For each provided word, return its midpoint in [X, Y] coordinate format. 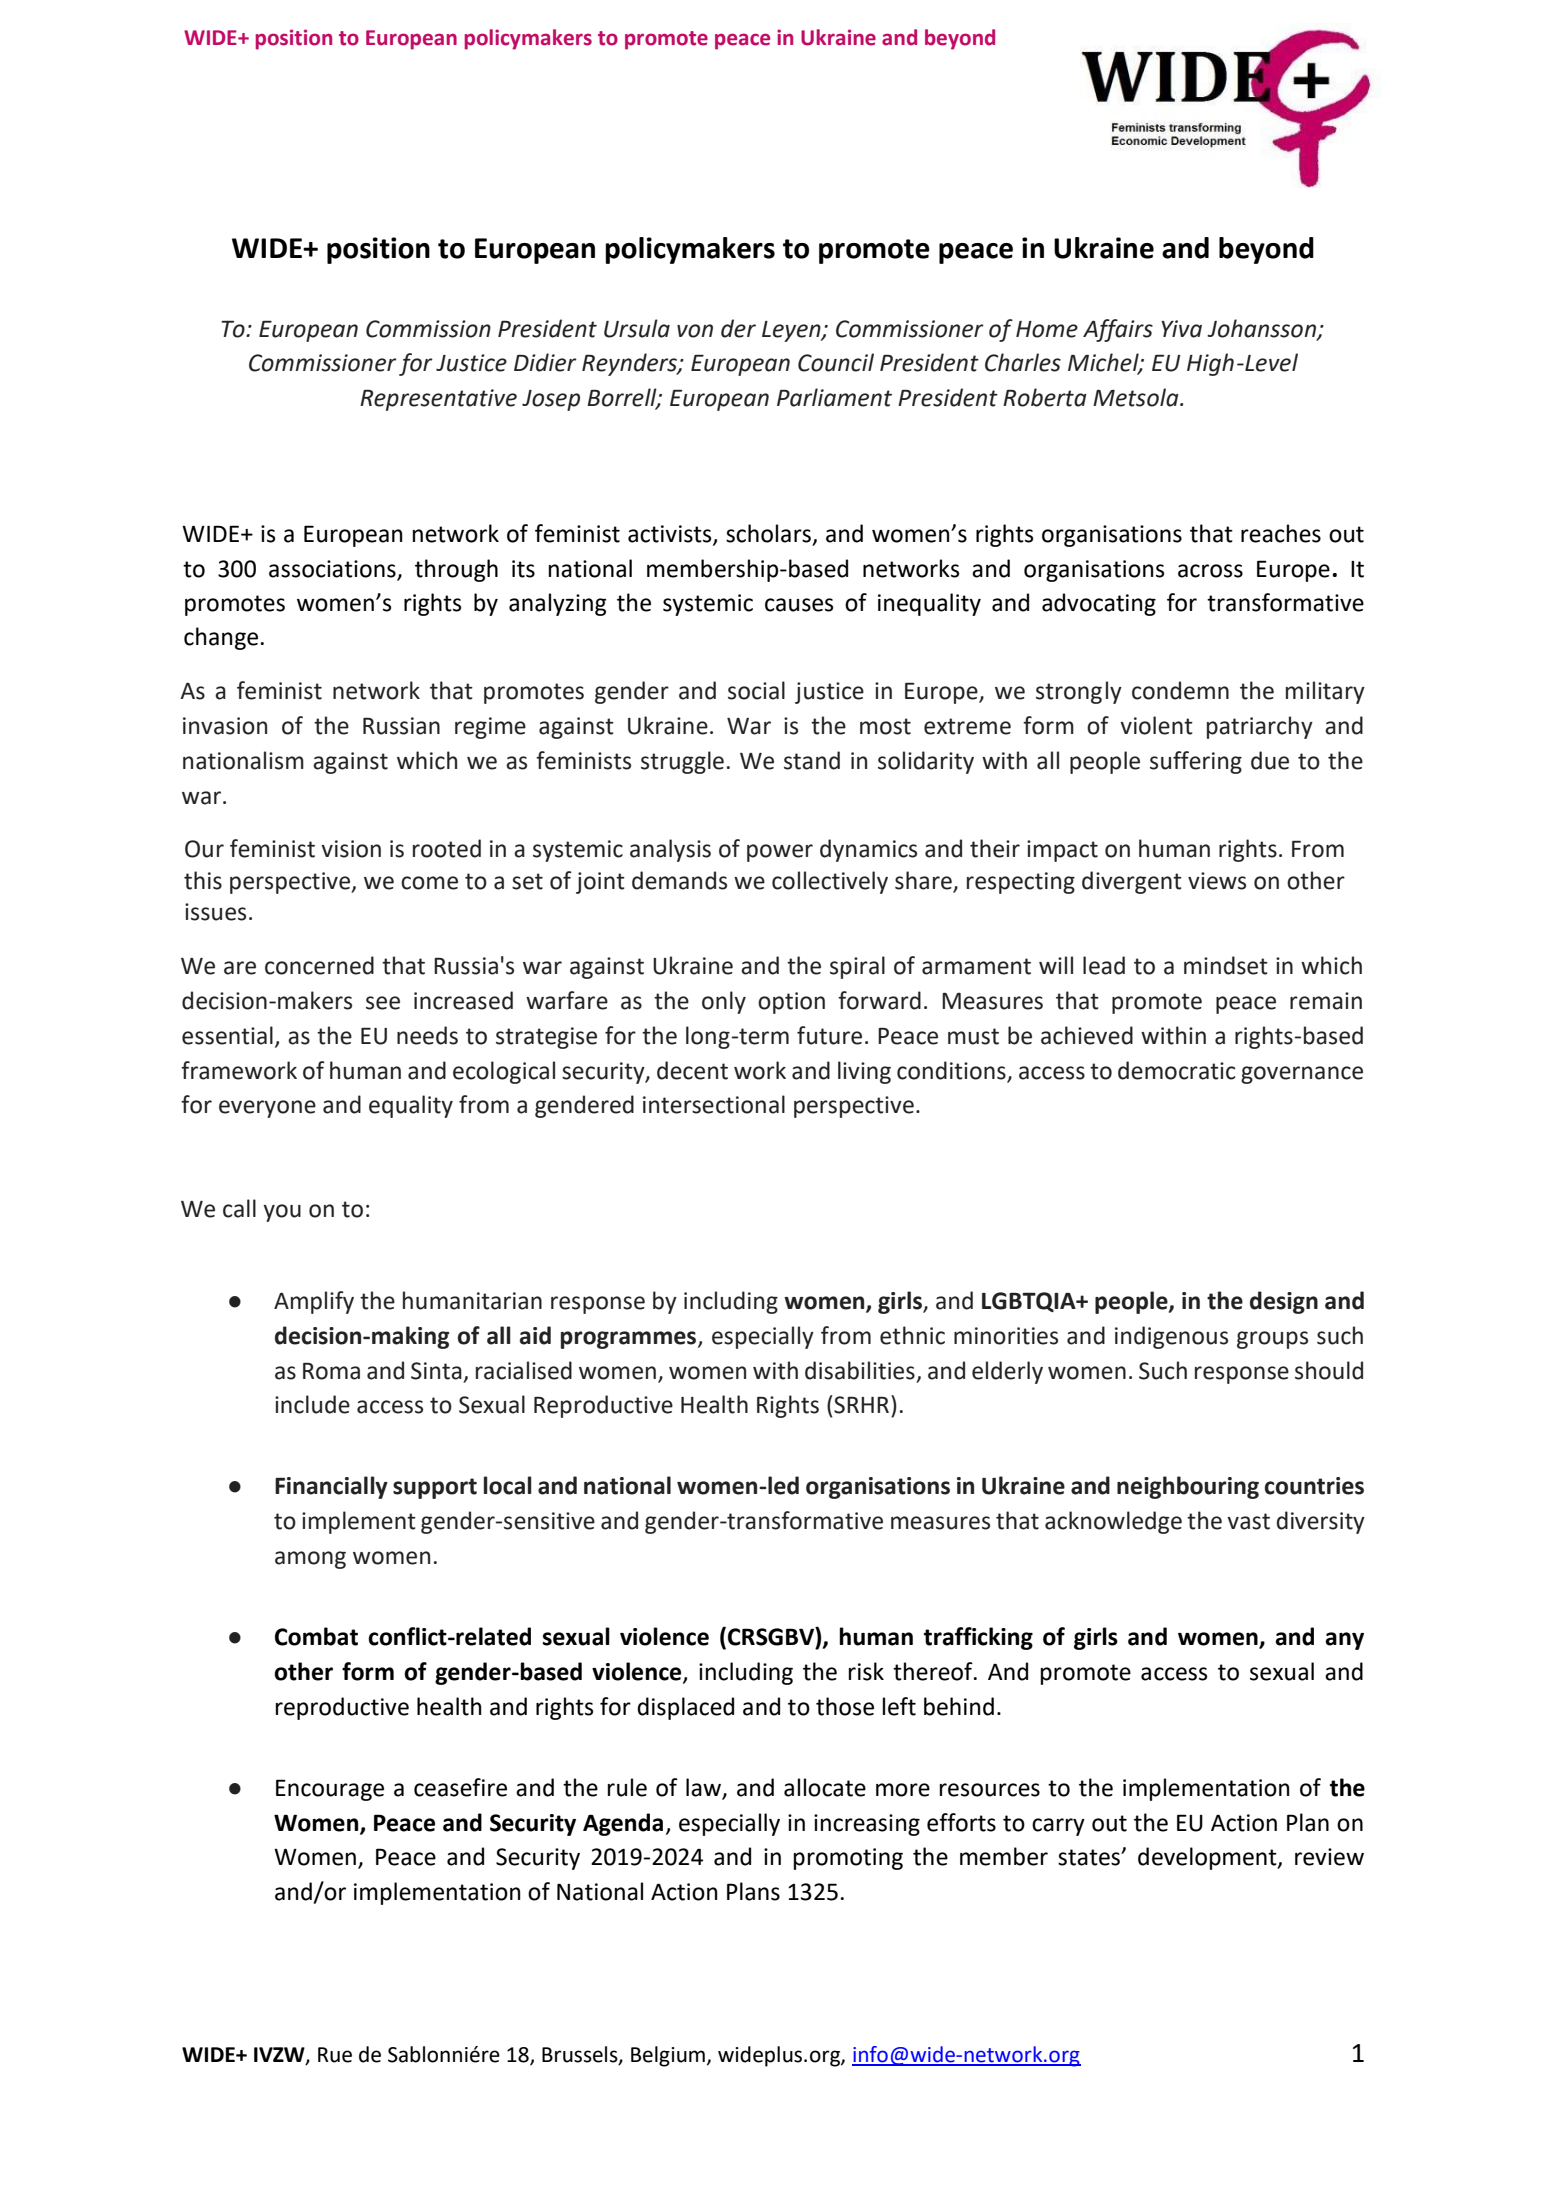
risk [866, 1671]
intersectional [714, 1104]
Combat [316, 1636]
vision [351, 849]
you [282, 1213]
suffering [1196, 762]
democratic [1176, 1070]
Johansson [1262, 329]
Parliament [834, 397]
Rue [335, 2055]
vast [1248, 1521]
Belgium [668, 2056]
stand [812, 760]
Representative [438, 400]
